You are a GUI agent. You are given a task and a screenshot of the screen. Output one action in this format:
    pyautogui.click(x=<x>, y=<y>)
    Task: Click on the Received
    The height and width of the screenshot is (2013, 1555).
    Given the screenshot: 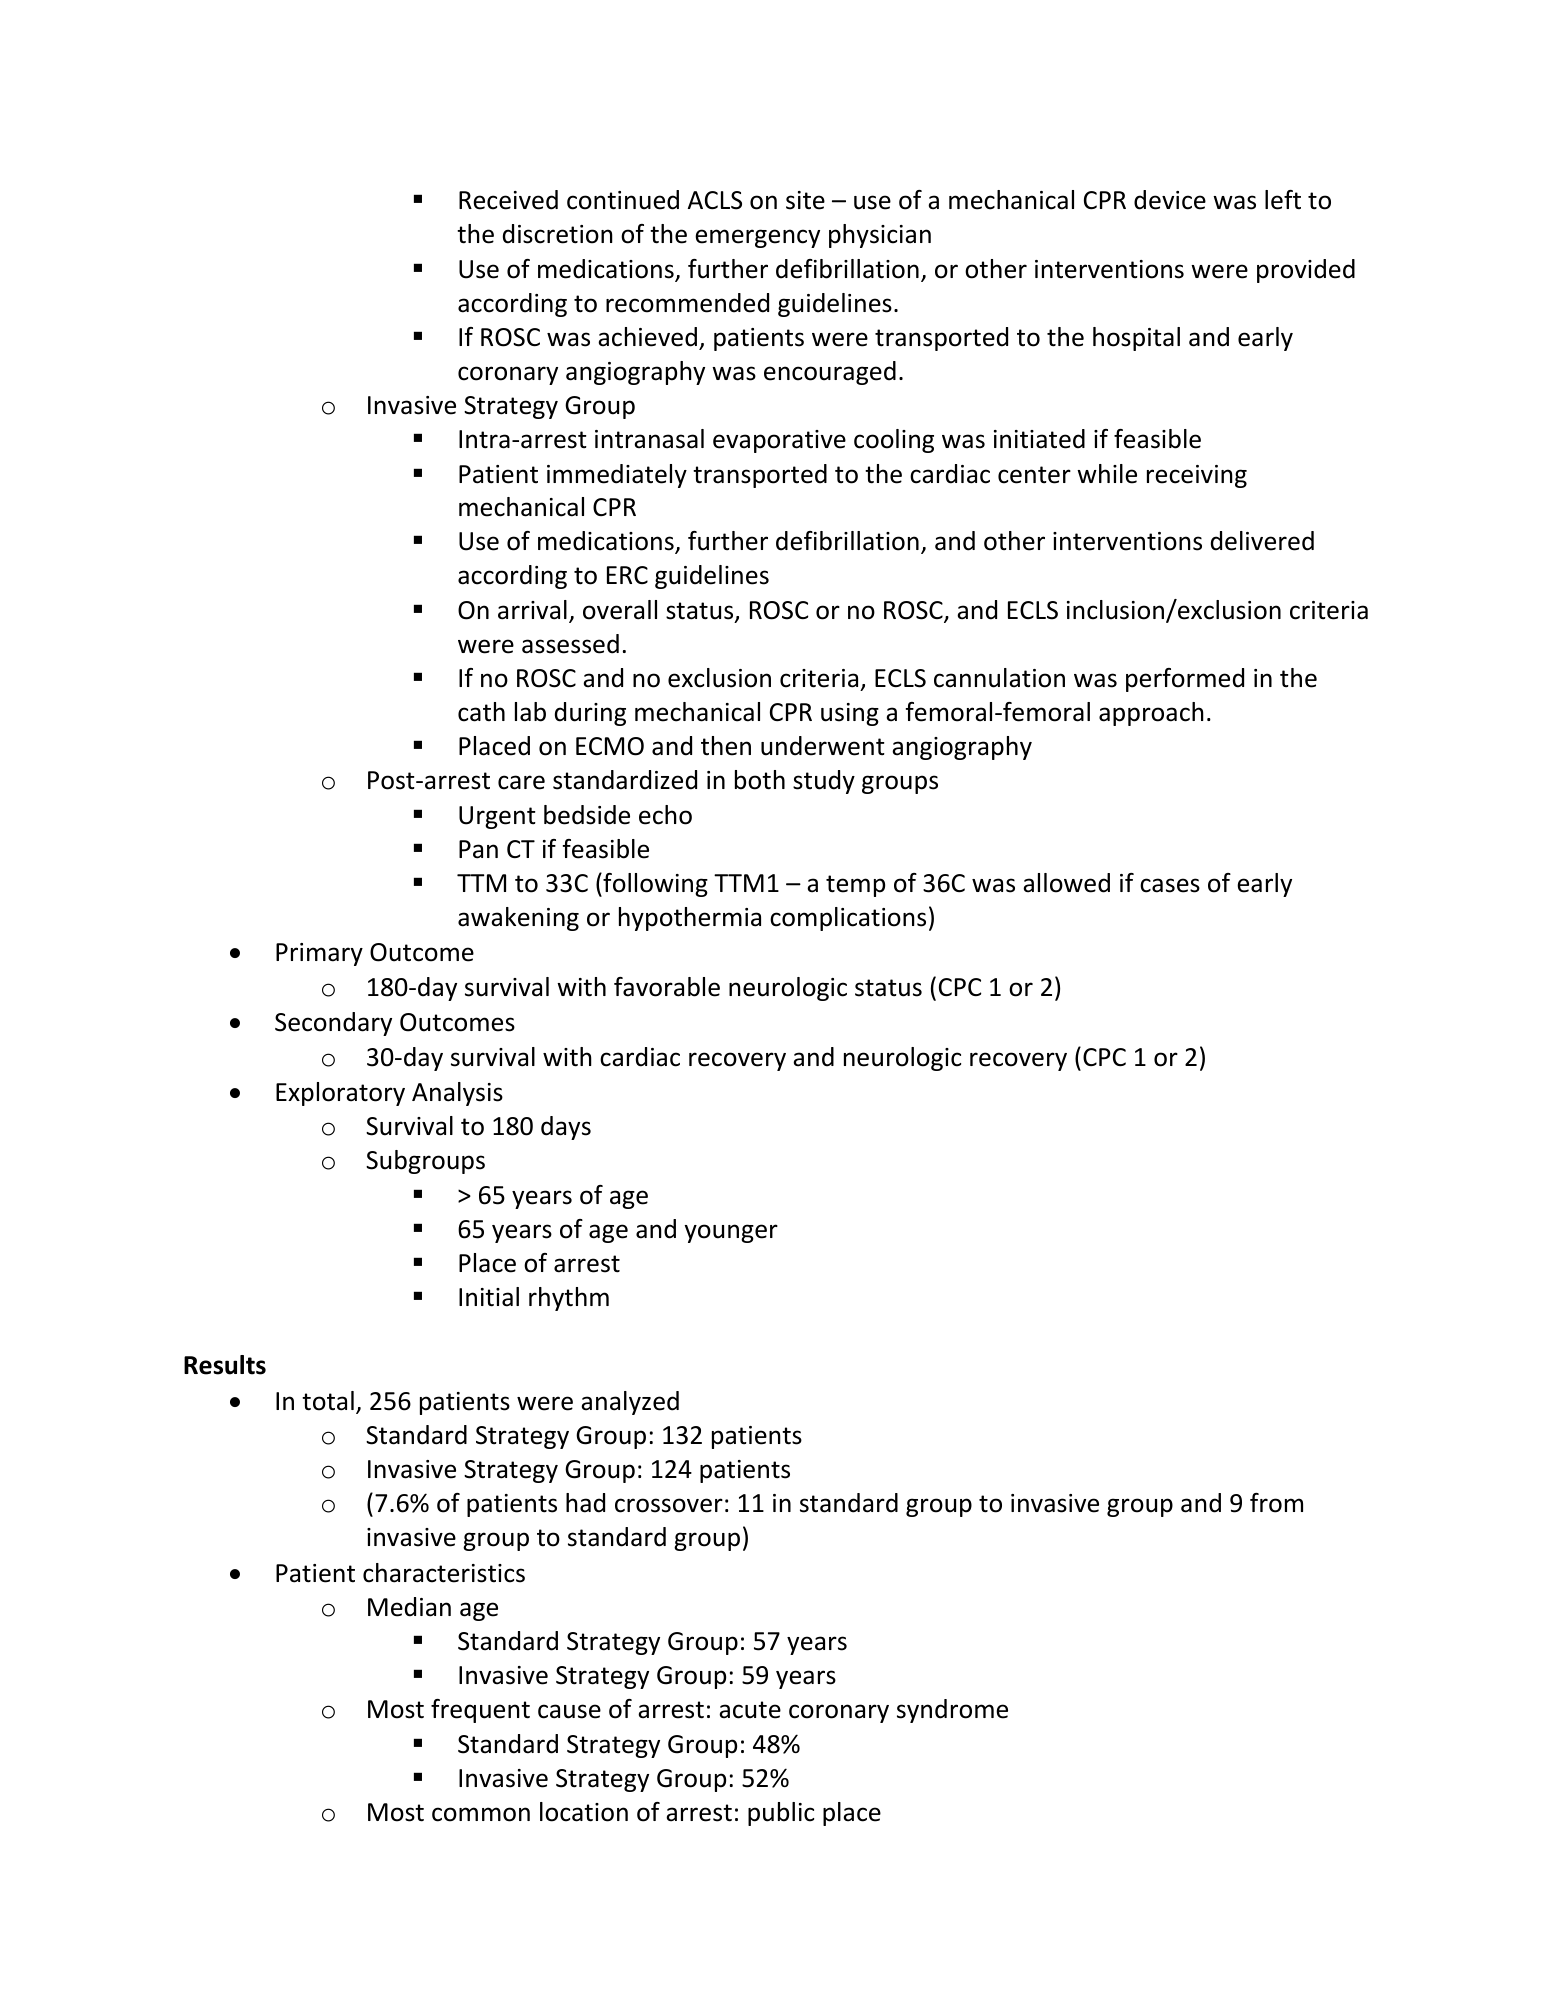 What is the action you would take?
    pyautogui.click(x=508, y=200)
